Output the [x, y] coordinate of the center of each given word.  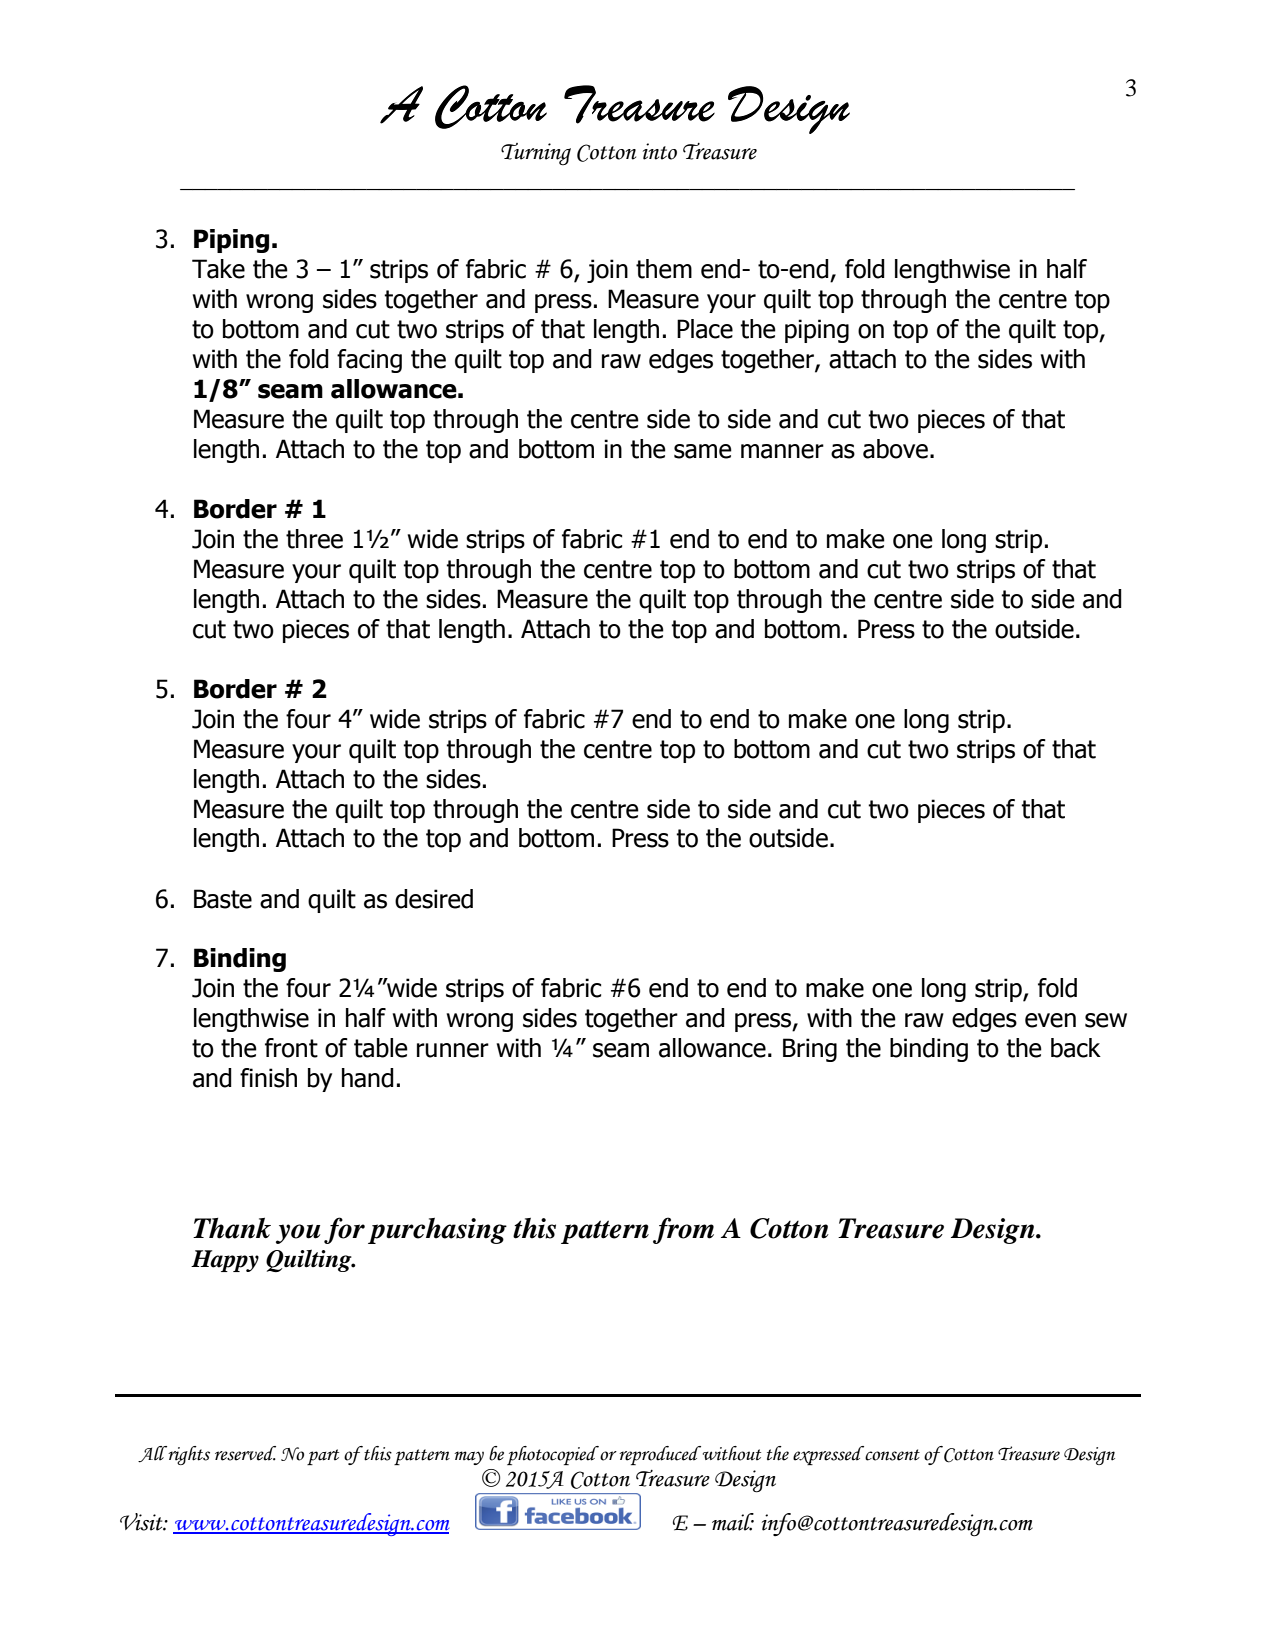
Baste [223, 899]
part [323, 1457]
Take [218, 269]
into [660, 151]
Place [705, 329]
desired [434, 899]
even [1050, 1020]
